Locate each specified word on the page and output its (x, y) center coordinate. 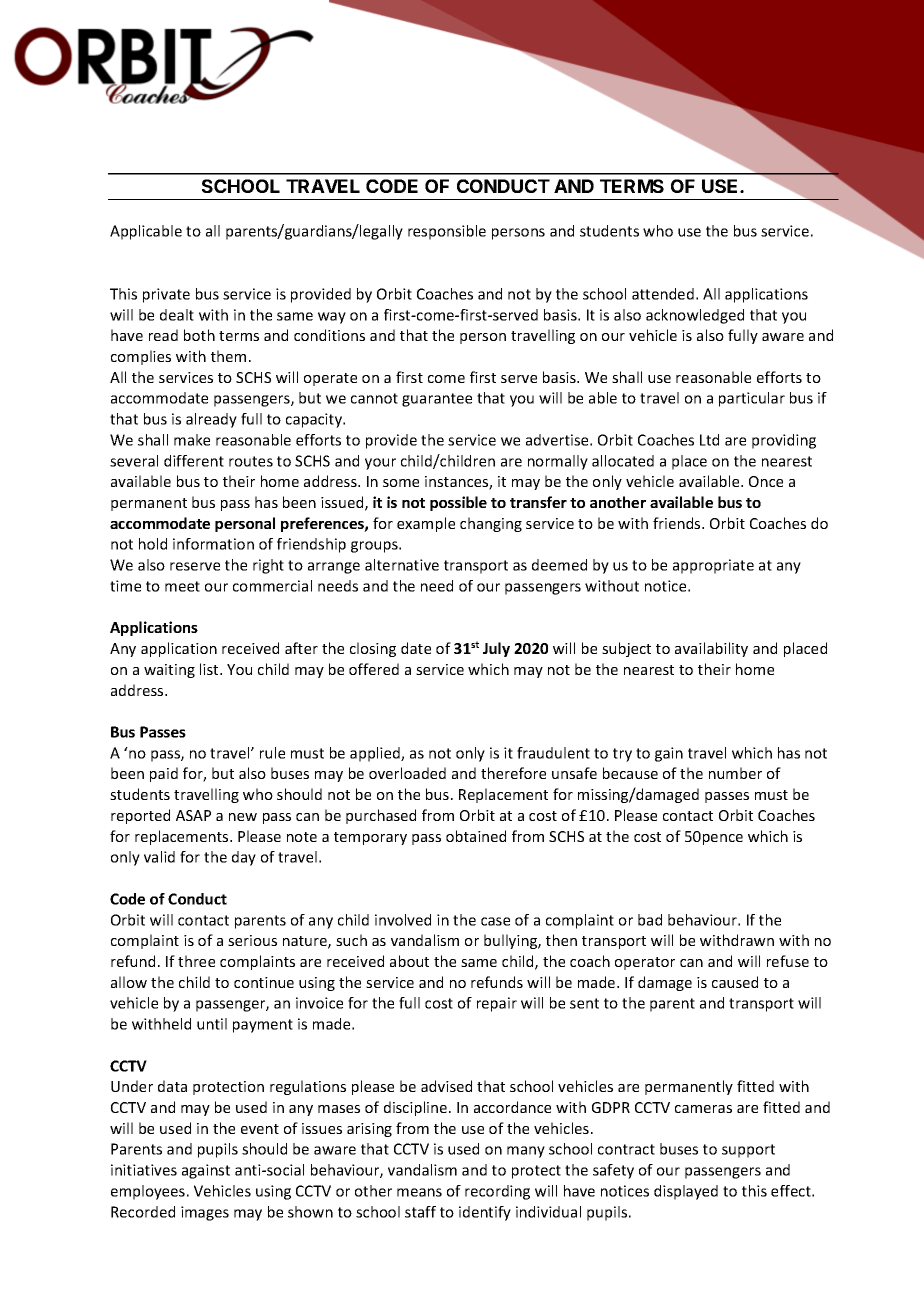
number (735, 773)
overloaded (407, 773)
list (210, 669)
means (419, 1192)
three (196, 961)
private (166, 295)
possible (458, 503)
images (205, 1213)
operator (645, 963)
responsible (447, 232)
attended (663, 294)
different (194, 461)
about (409, 961)
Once (766, 481)
